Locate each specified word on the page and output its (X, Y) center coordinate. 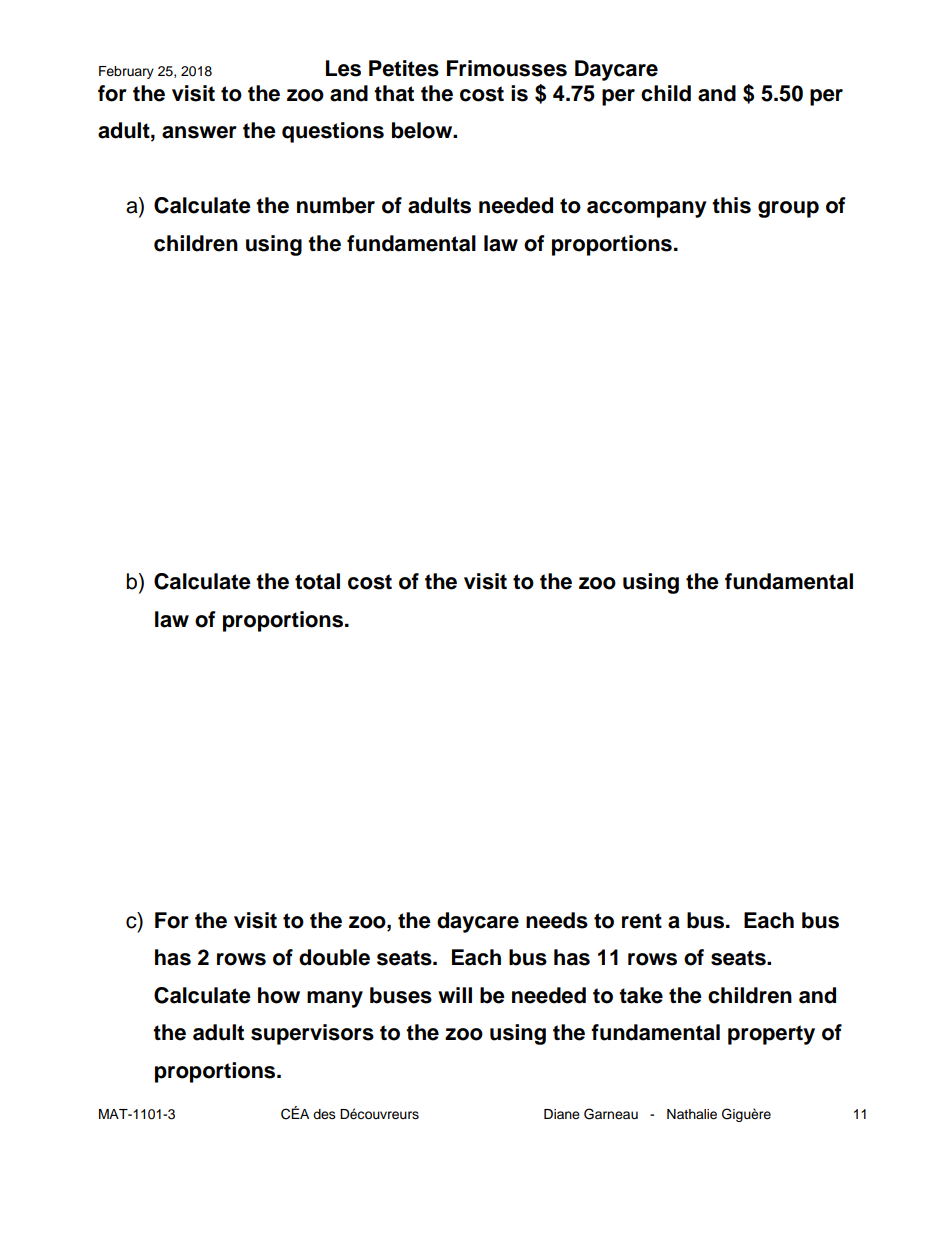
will (455, 995)
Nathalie (692, 1114)
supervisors (312, 1034)
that (394, 93)
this (731, 205)
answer (199, 132)
